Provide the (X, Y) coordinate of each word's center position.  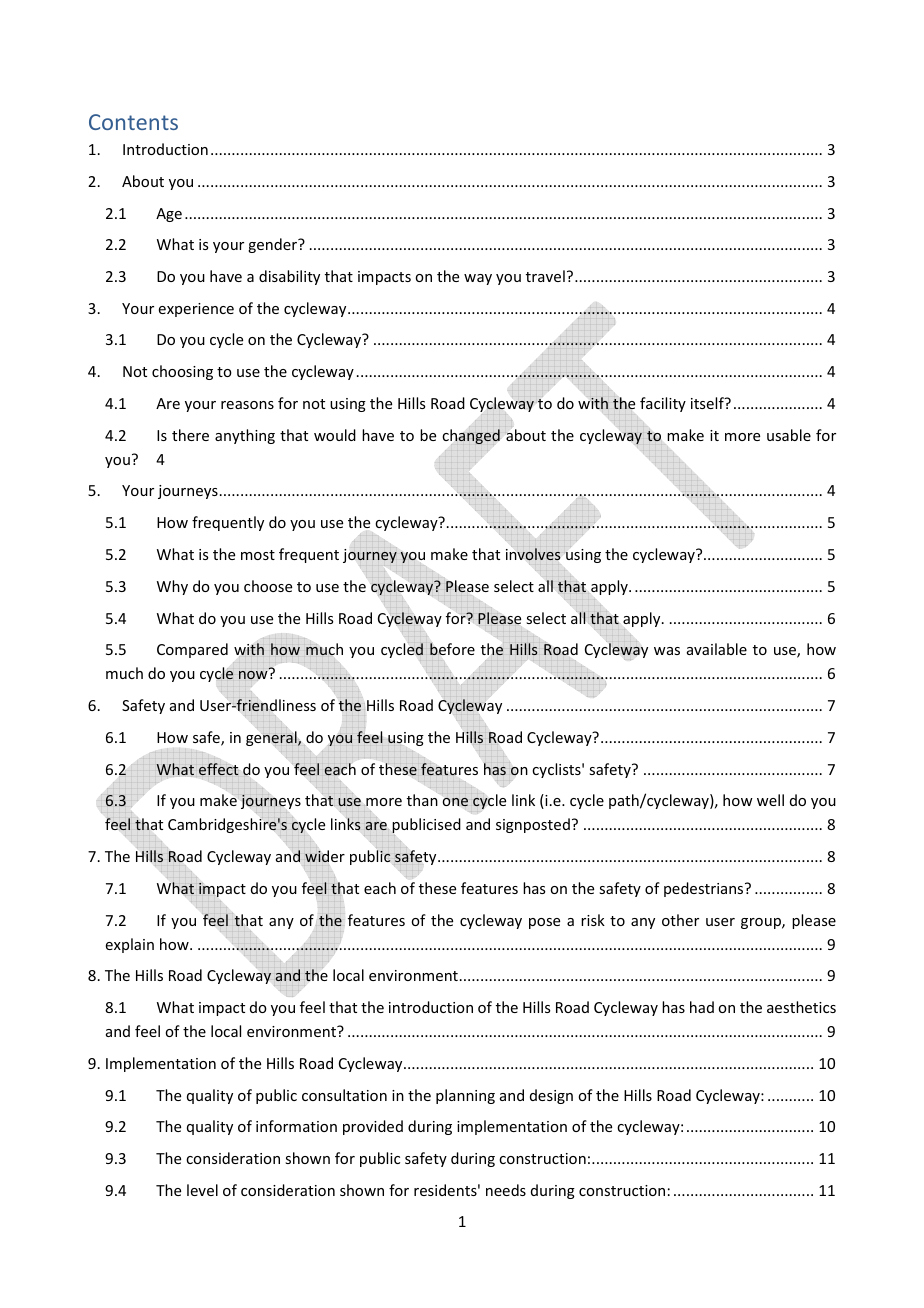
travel (545, 276)
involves (533, 554)
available (717, 649)
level (202, 1190)
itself (708, 403)
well (770, 800)
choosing (182, 372)
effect (218, 769)
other (680, 920)
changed (471, 436)
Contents (133, 122)
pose (544, 923)
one (455, 802)
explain (130, 945)
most (258, 555)
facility (663, 404)
